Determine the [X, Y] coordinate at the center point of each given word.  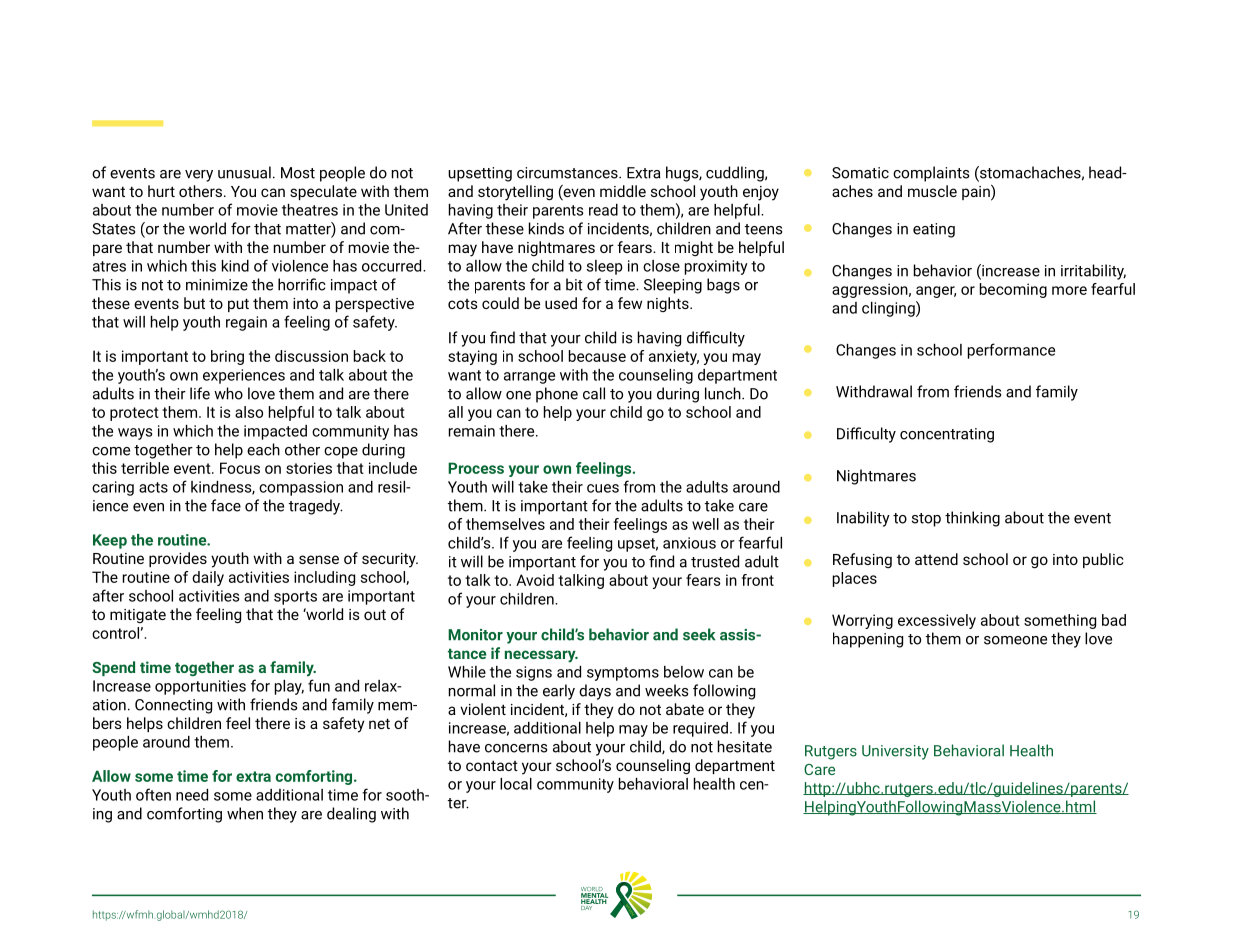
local [516, 784]
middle [623, 191]
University [895, 752]
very [199, 176]
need [192, 795]
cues [603, 488]
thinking [972, 519]
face [226, 505]
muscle [932, 191]
